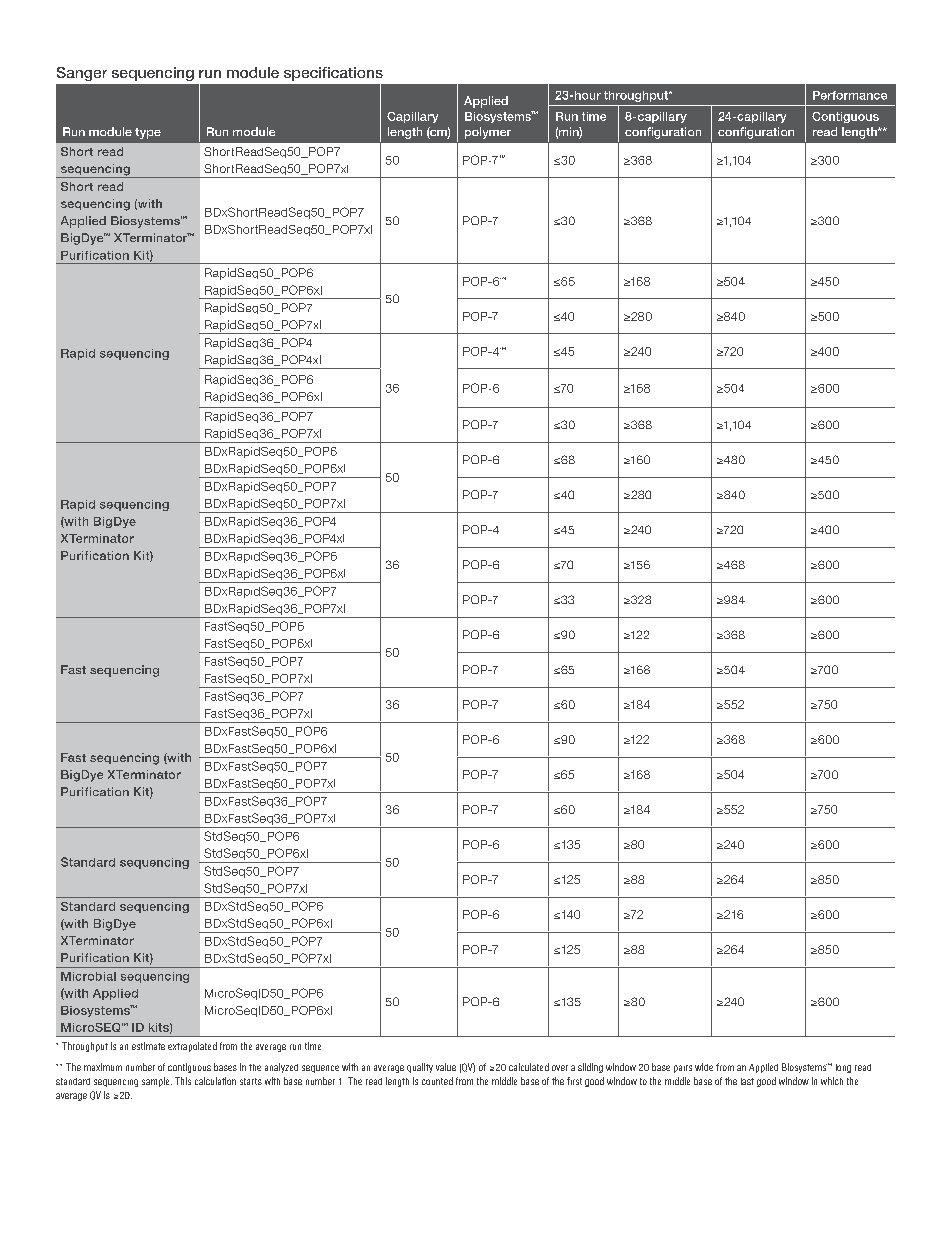 The image size is (952, 1233). Describe the element at coordinates (192, 1047) in the screenshot. I see `extrapolated` at that location.
